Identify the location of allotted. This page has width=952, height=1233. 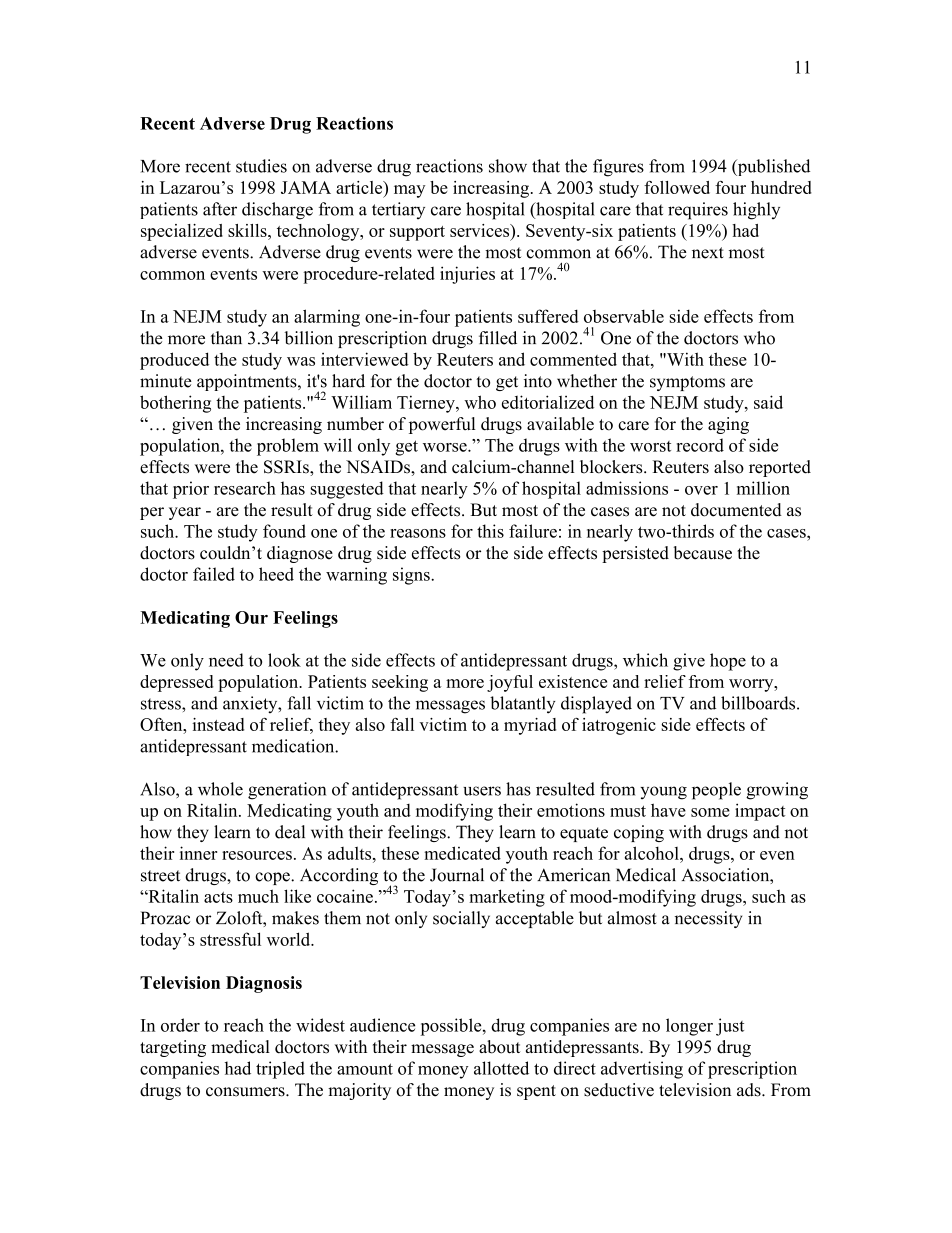
(501, 1068).
